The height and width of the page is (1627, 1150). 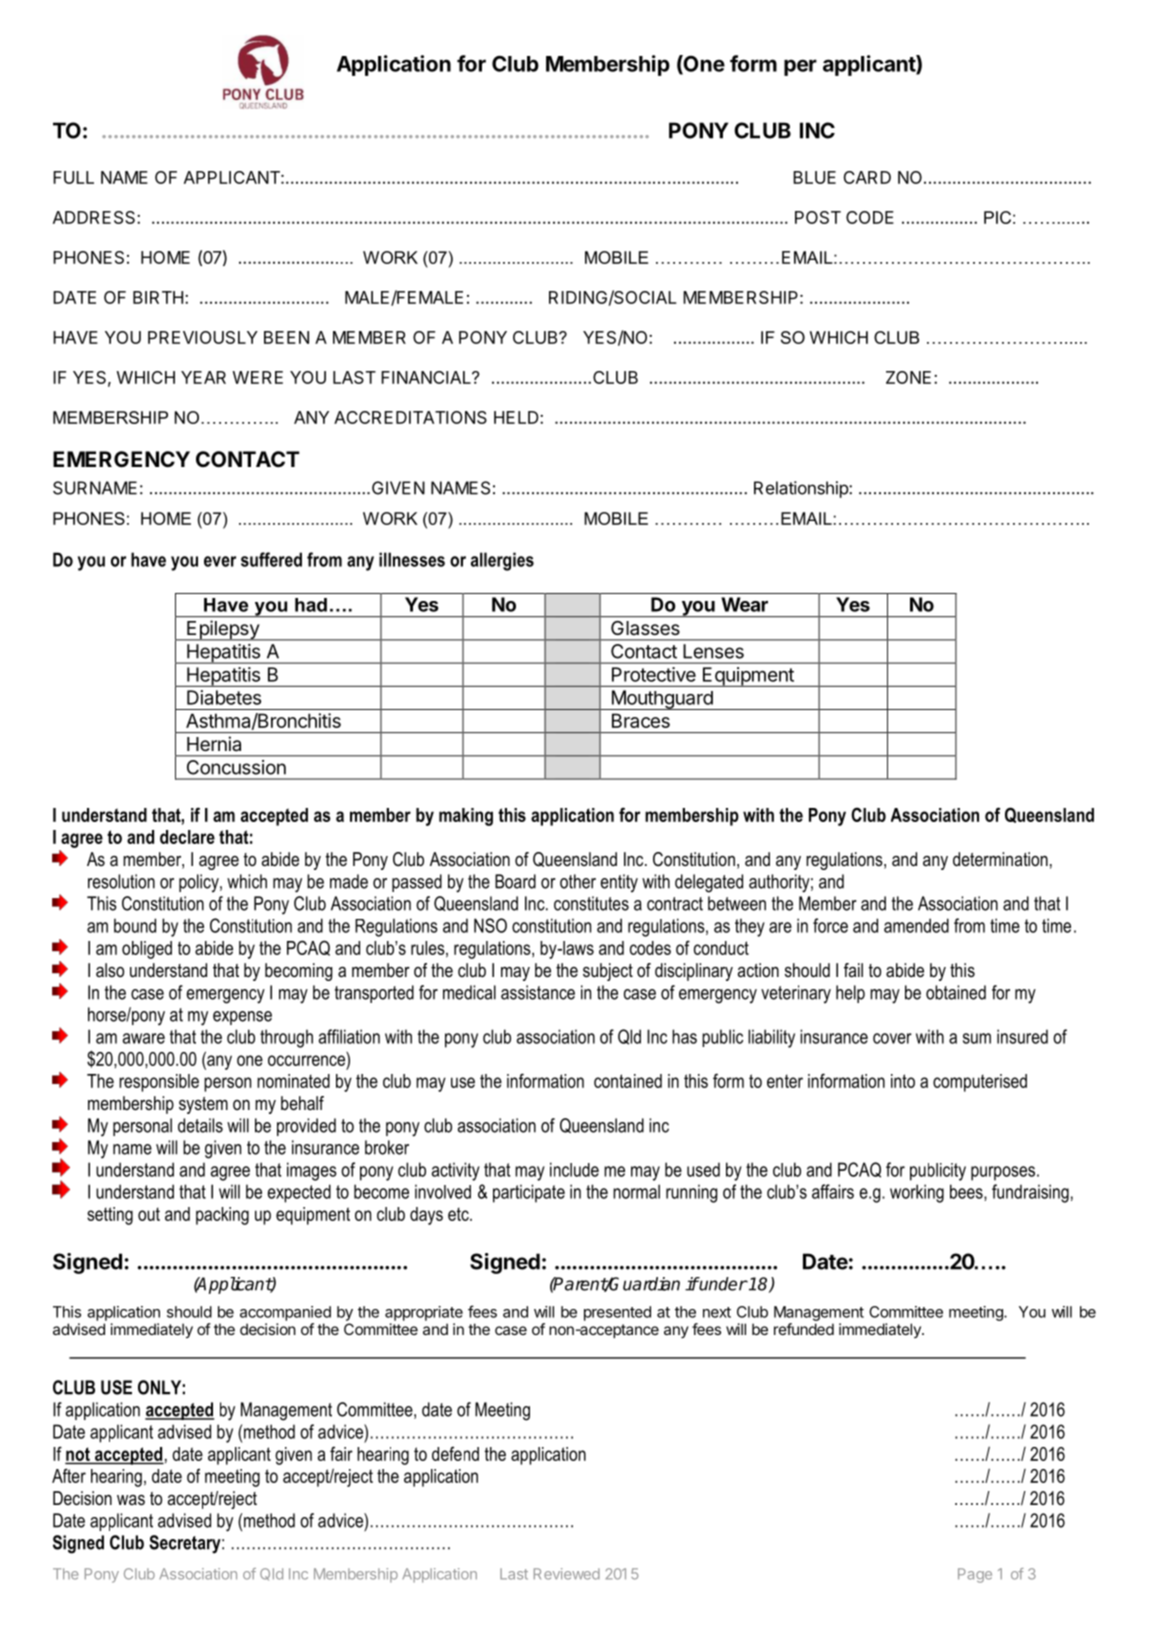 I want to click on POST, so click(x=818, y=217).
